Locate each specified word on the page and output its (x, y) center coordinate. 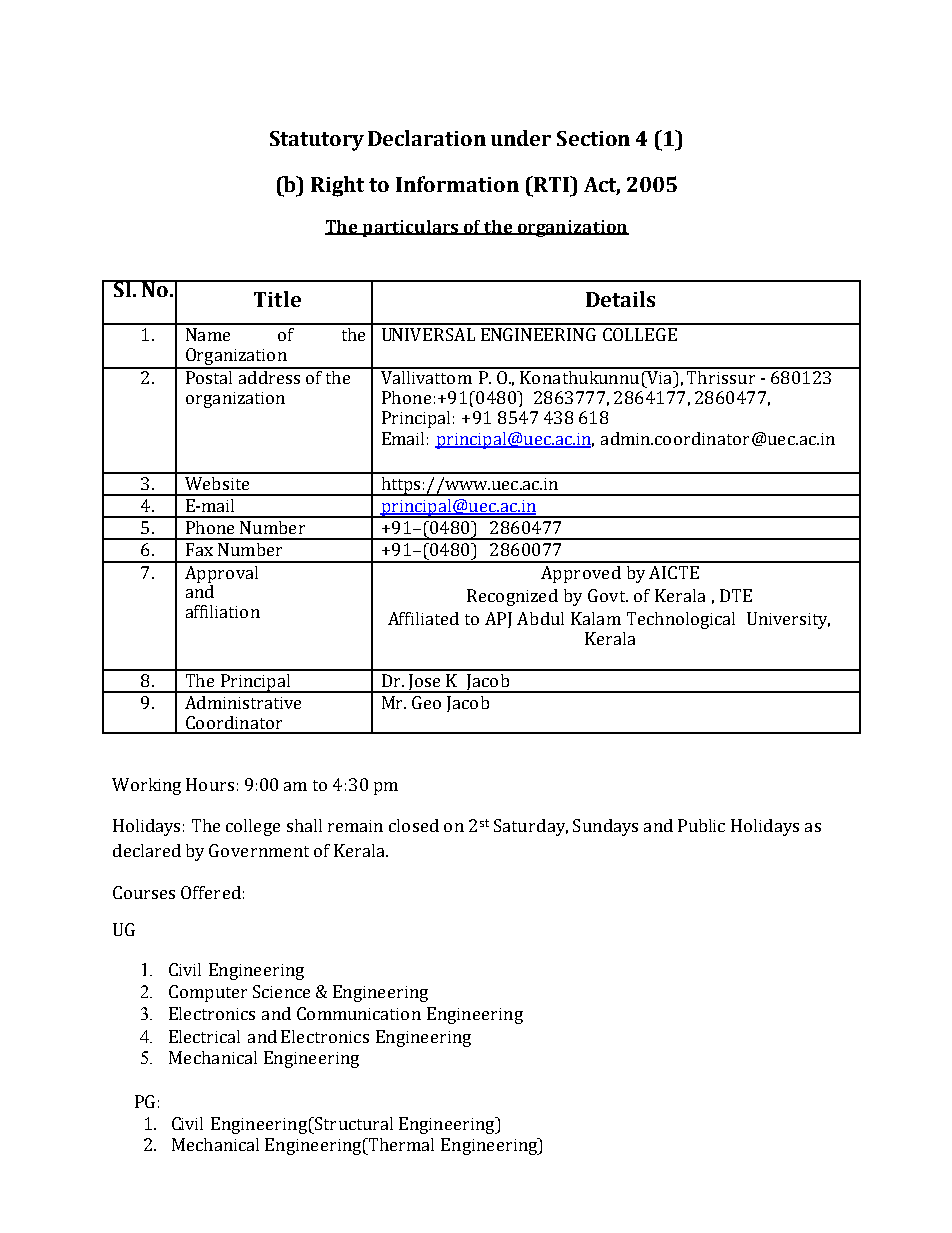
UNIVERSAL (428, 334)
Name (208, 334)
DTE (736, 595)
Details (620, 299)
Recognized (512, 597)
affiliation (223, 611)
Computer (208, 993)
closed (414, 825)
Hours (210, 784)
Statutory (317, 141)
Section (593, 138)
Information (457, 184)
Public (701, 825)
